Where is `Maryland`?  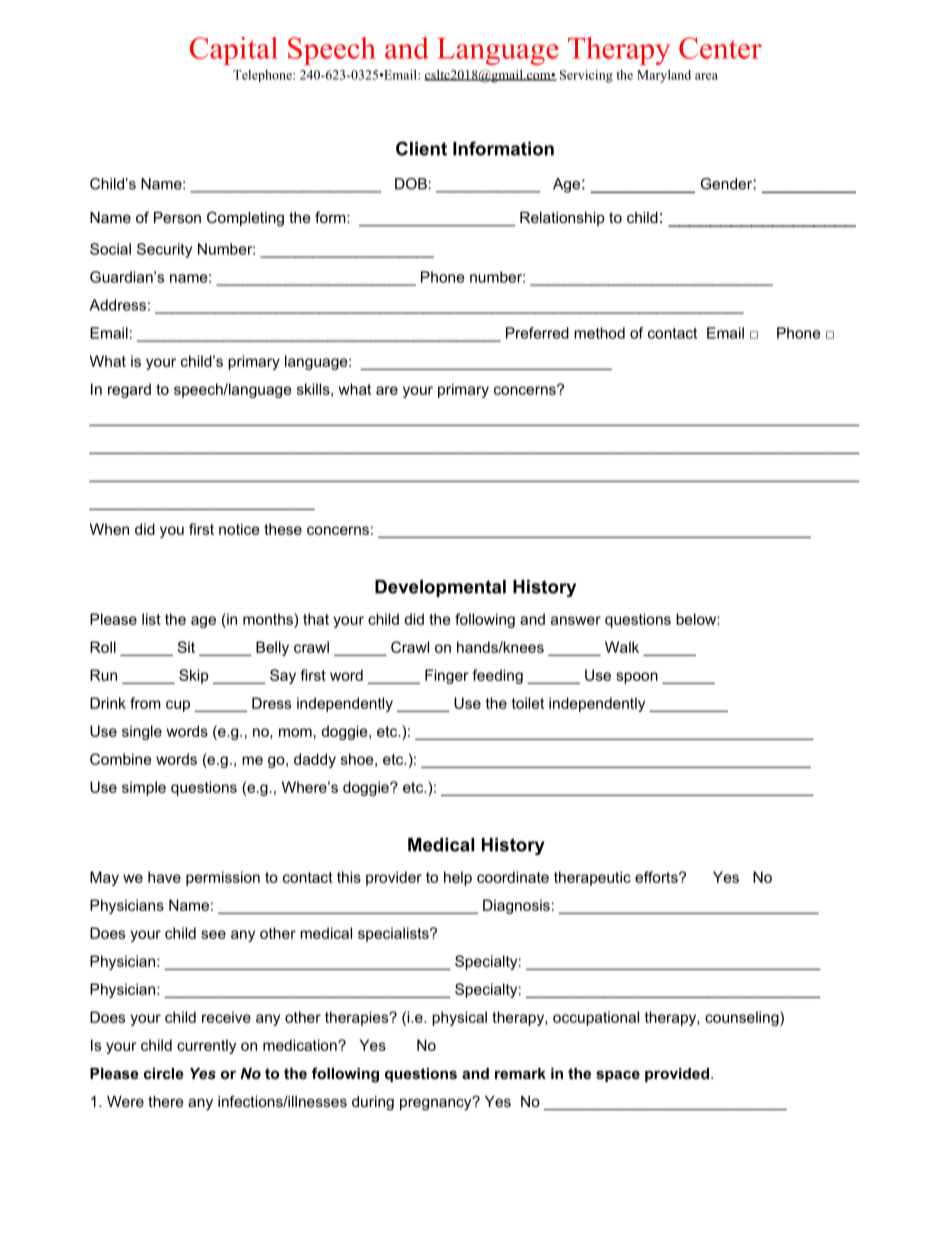
Maryland is located at coordinates (664, 76).
